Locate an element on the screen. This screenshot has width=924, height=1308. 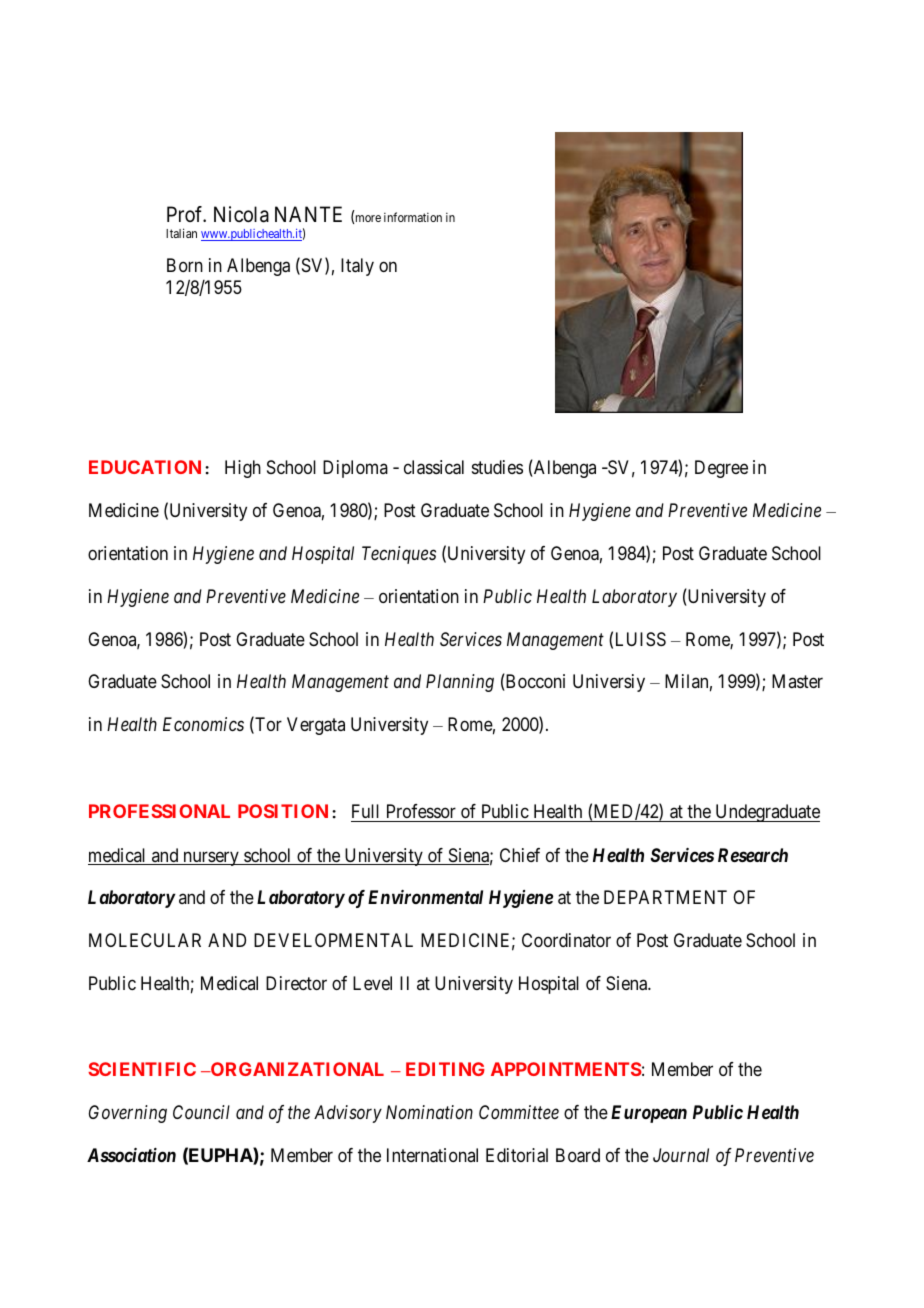
Nomination is located at coordinates (429, 1112).
